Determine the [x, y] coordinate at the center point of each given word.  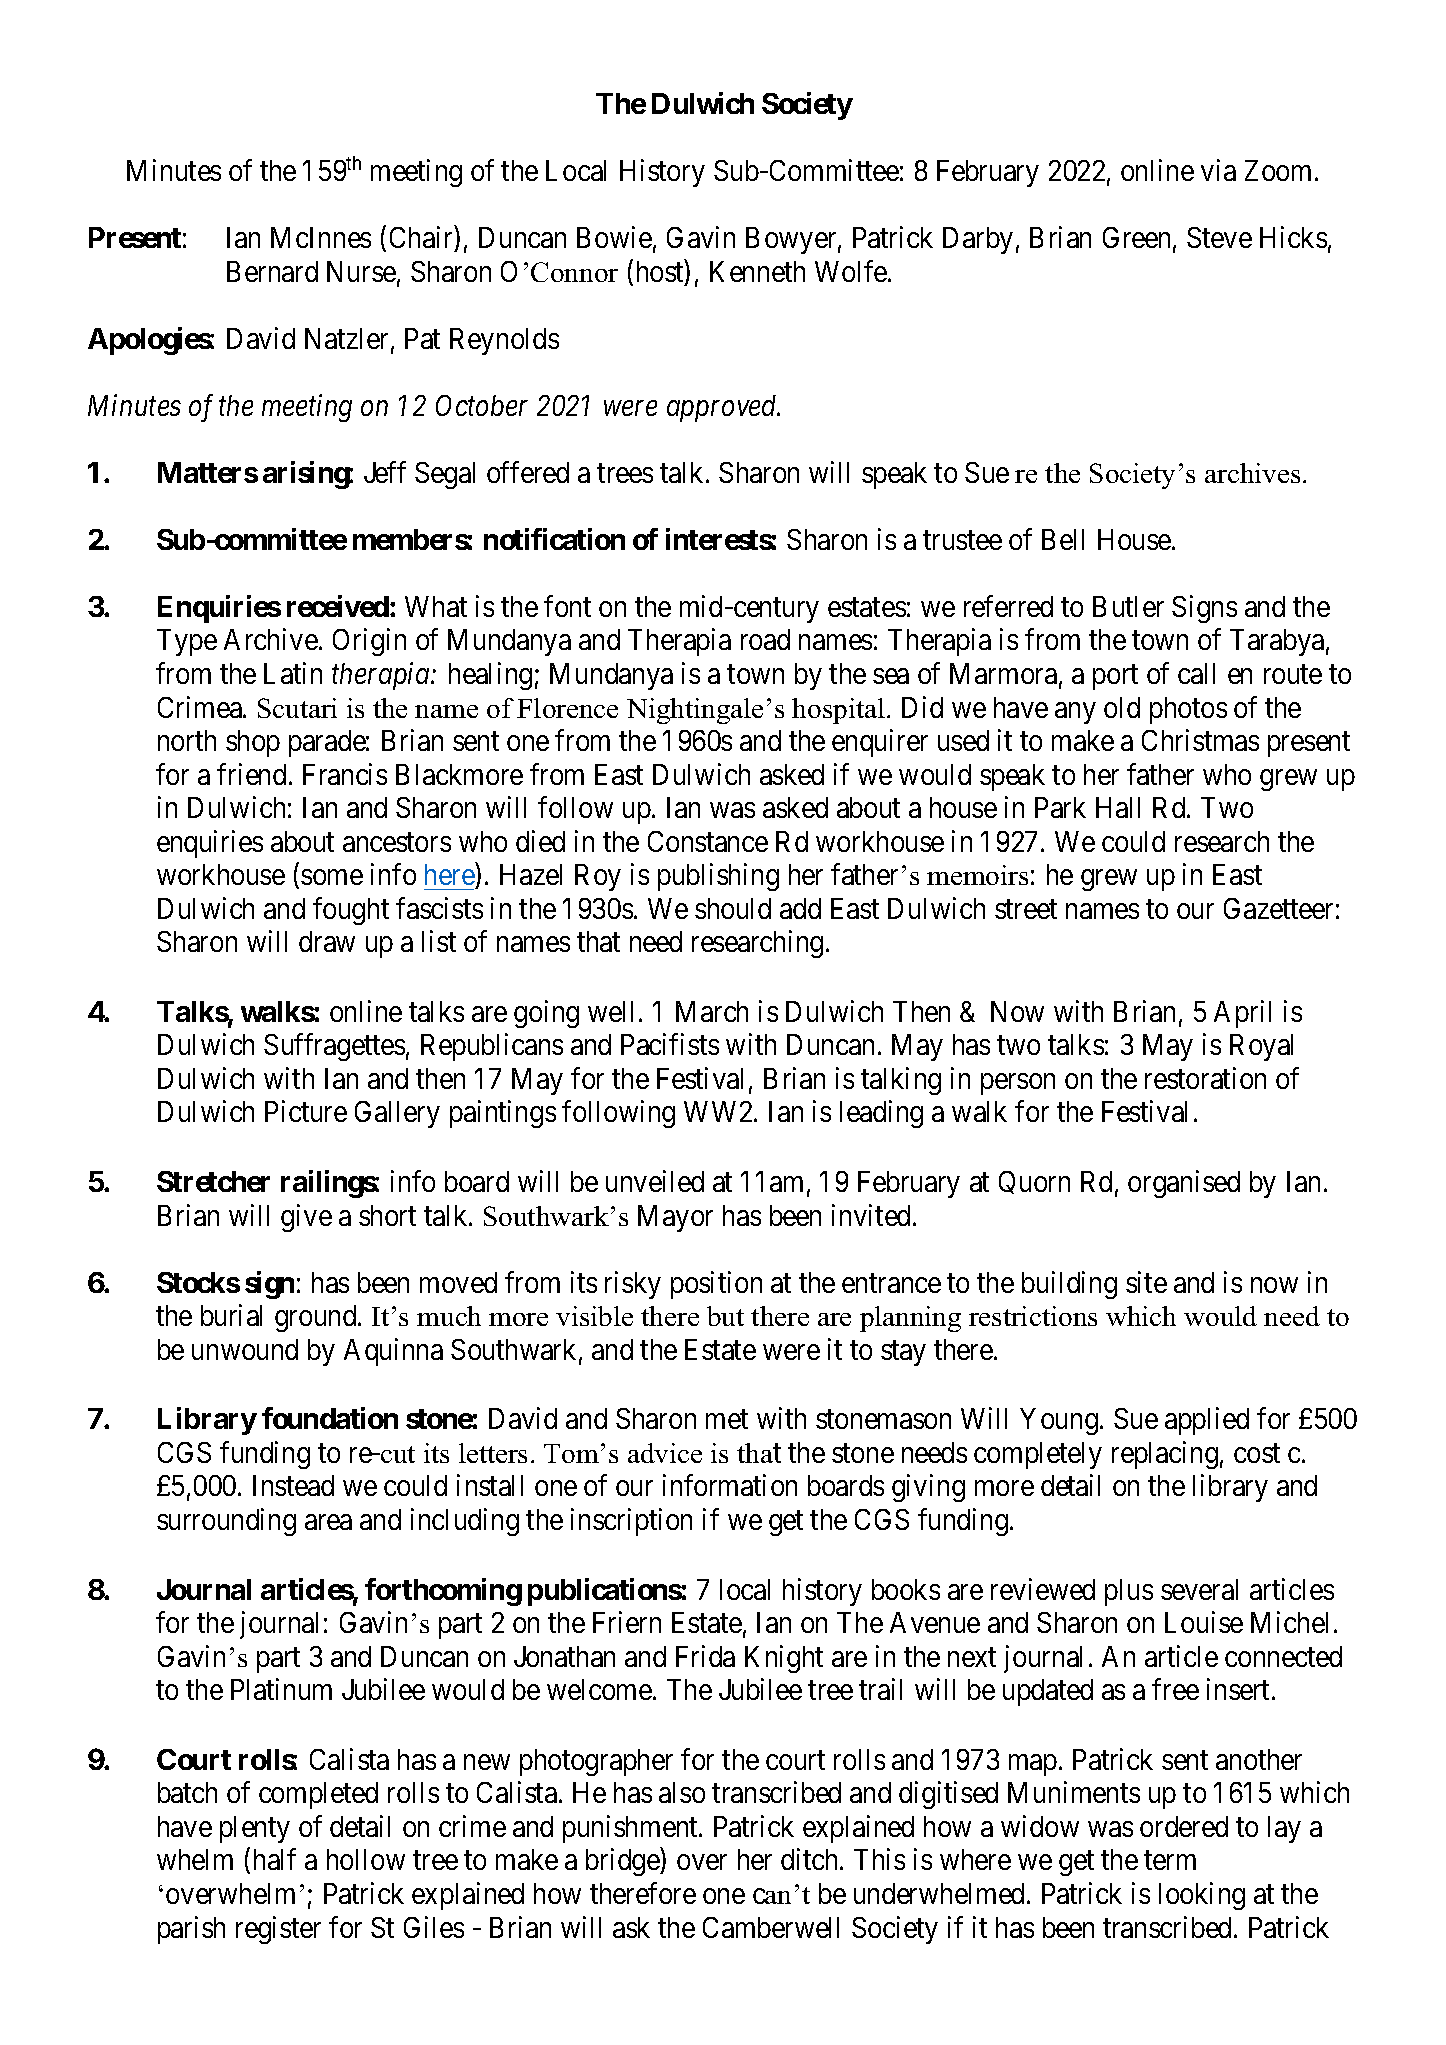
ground [317, 1318]
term [1170, 1861]
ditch [811, 1859]
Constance [708, 841]
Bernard [272, 271]
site [1146, 1282]
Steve [1219, 237]
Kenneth [757, 271]
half [275, 1859]
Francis [345, 774]
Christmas [1200, 740]
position [716, 1285]
